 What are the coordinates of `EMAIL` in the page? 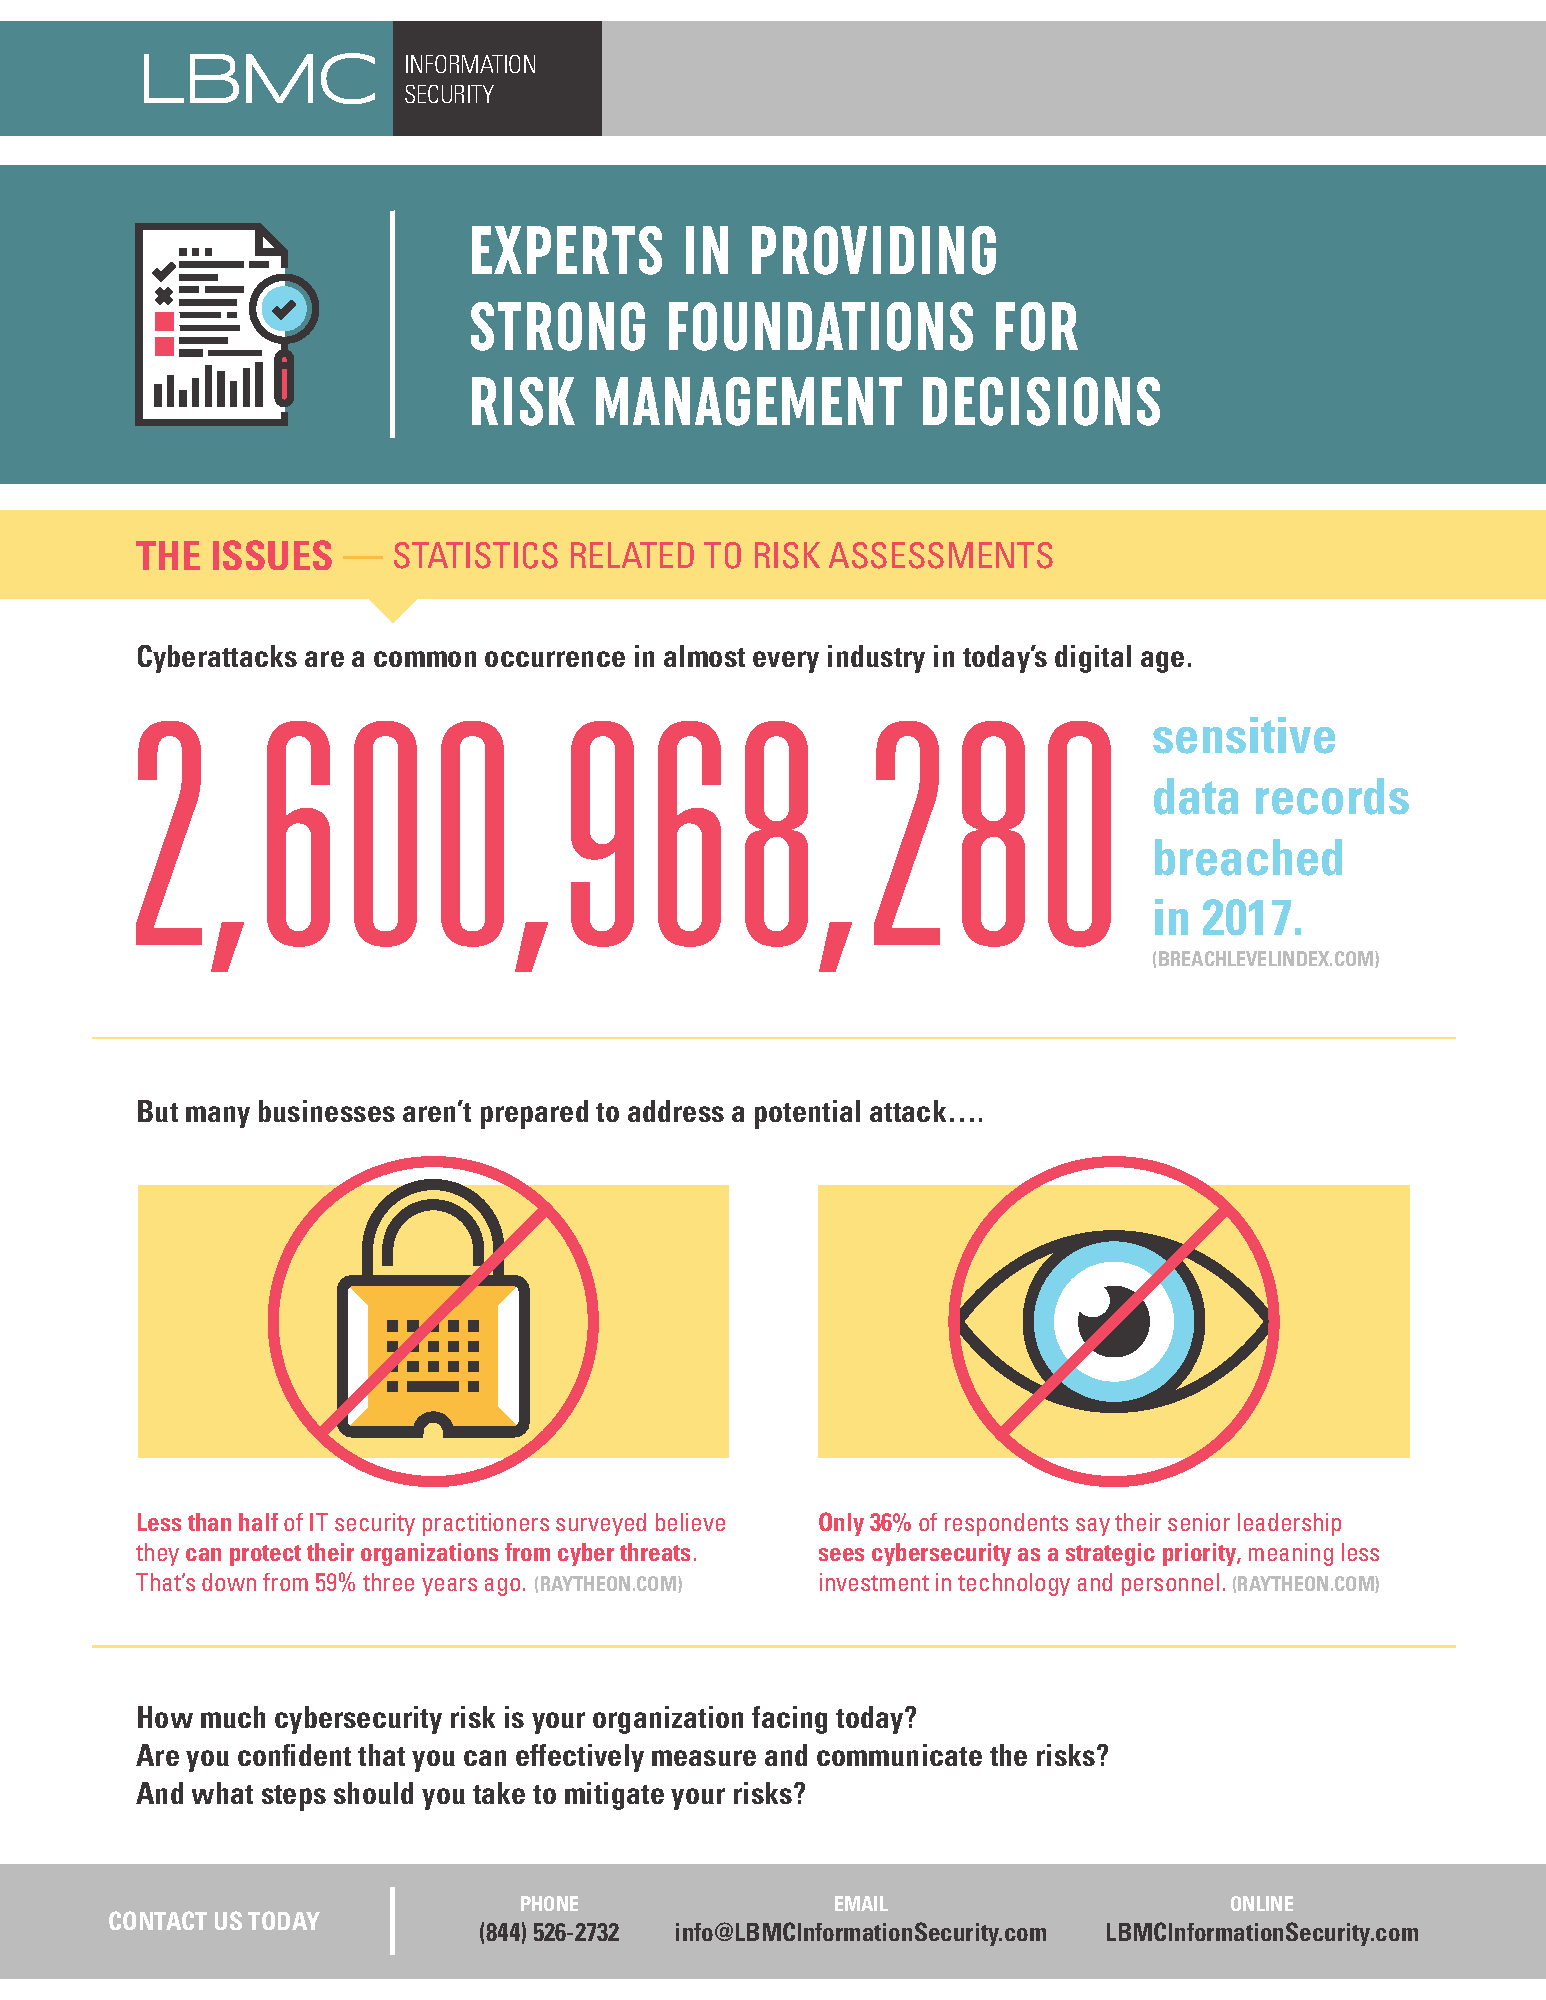 It's located at (861, 1903).
